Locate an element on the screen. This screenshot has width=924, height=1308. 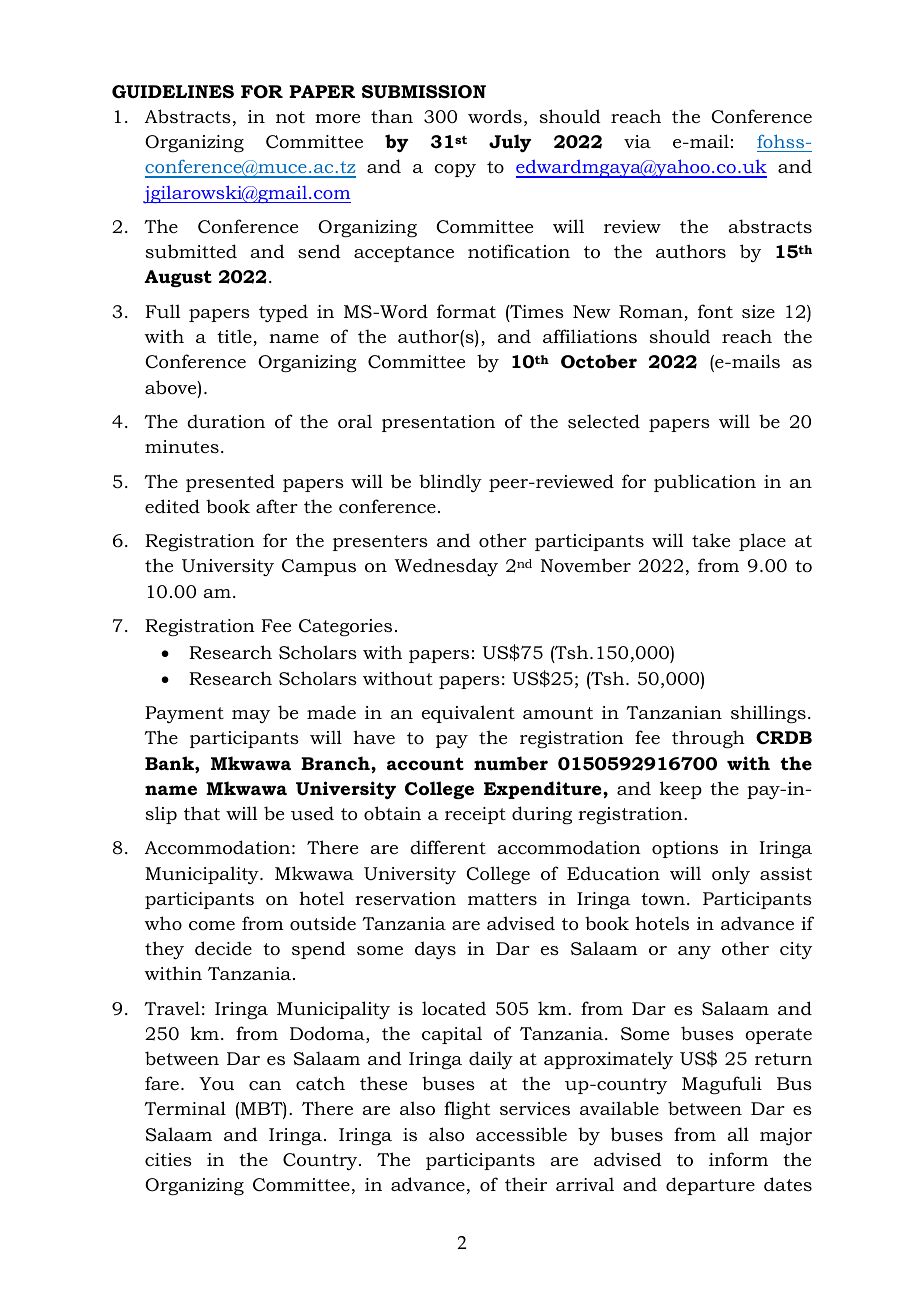
may is located at coordinates (251, 716).
